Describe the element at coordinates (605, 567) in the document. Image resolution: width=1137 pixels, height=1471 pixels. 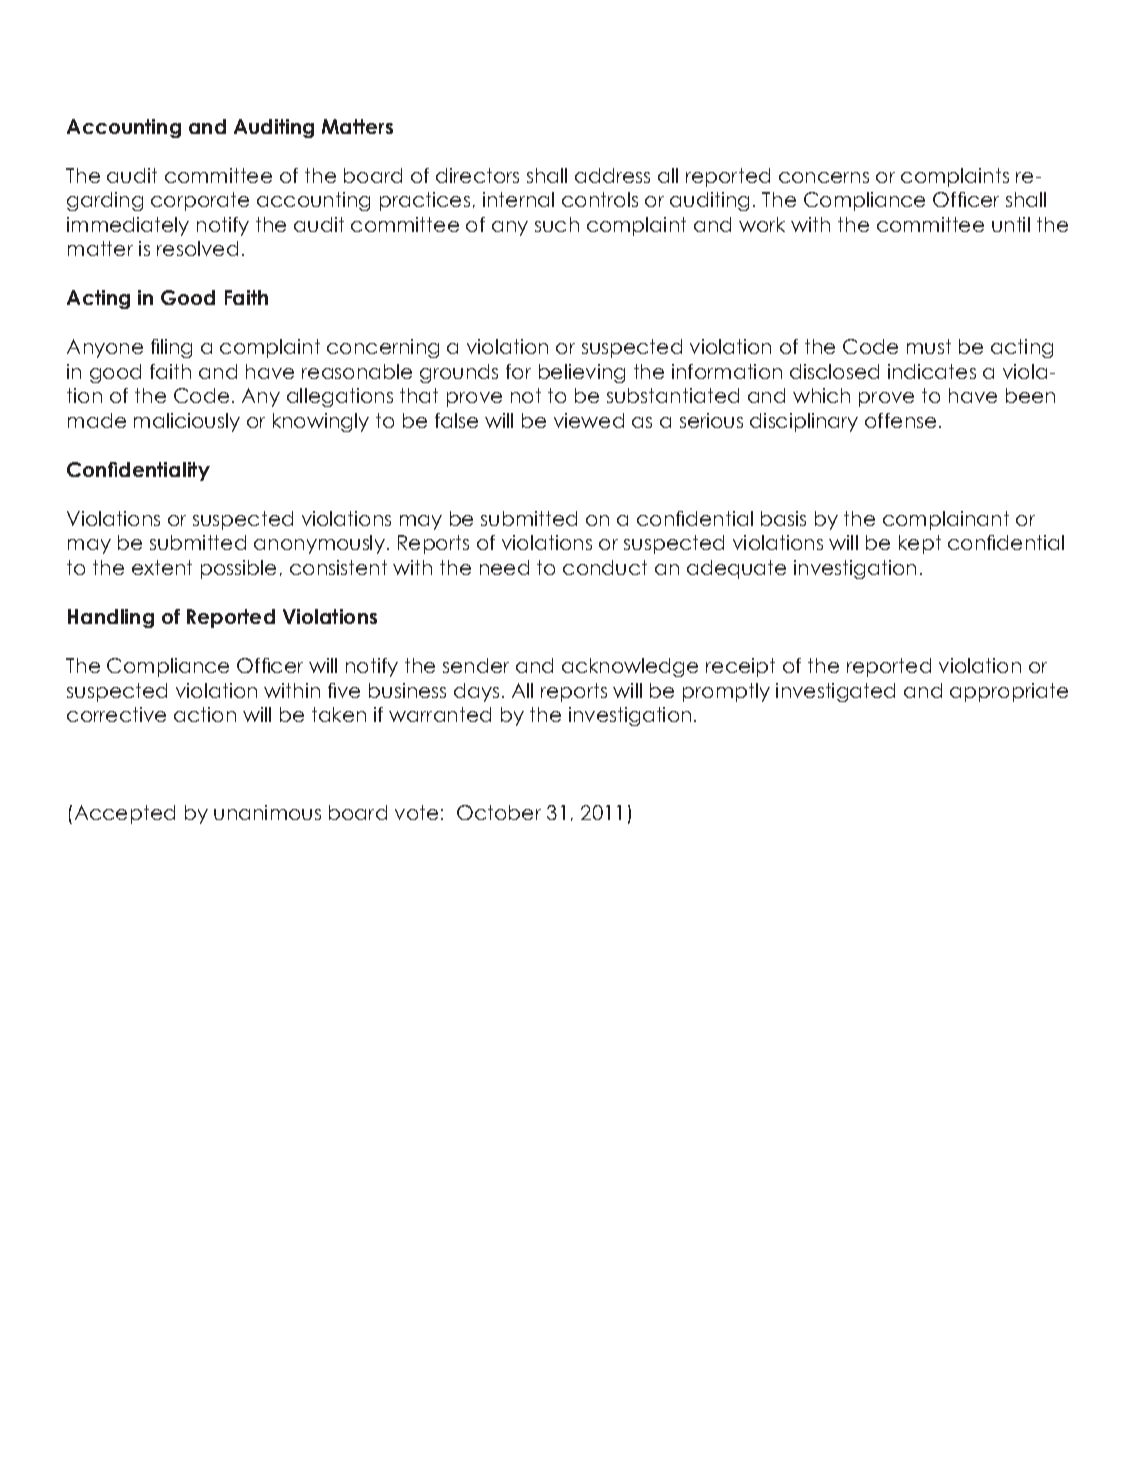
I see `conduct` at that location.
